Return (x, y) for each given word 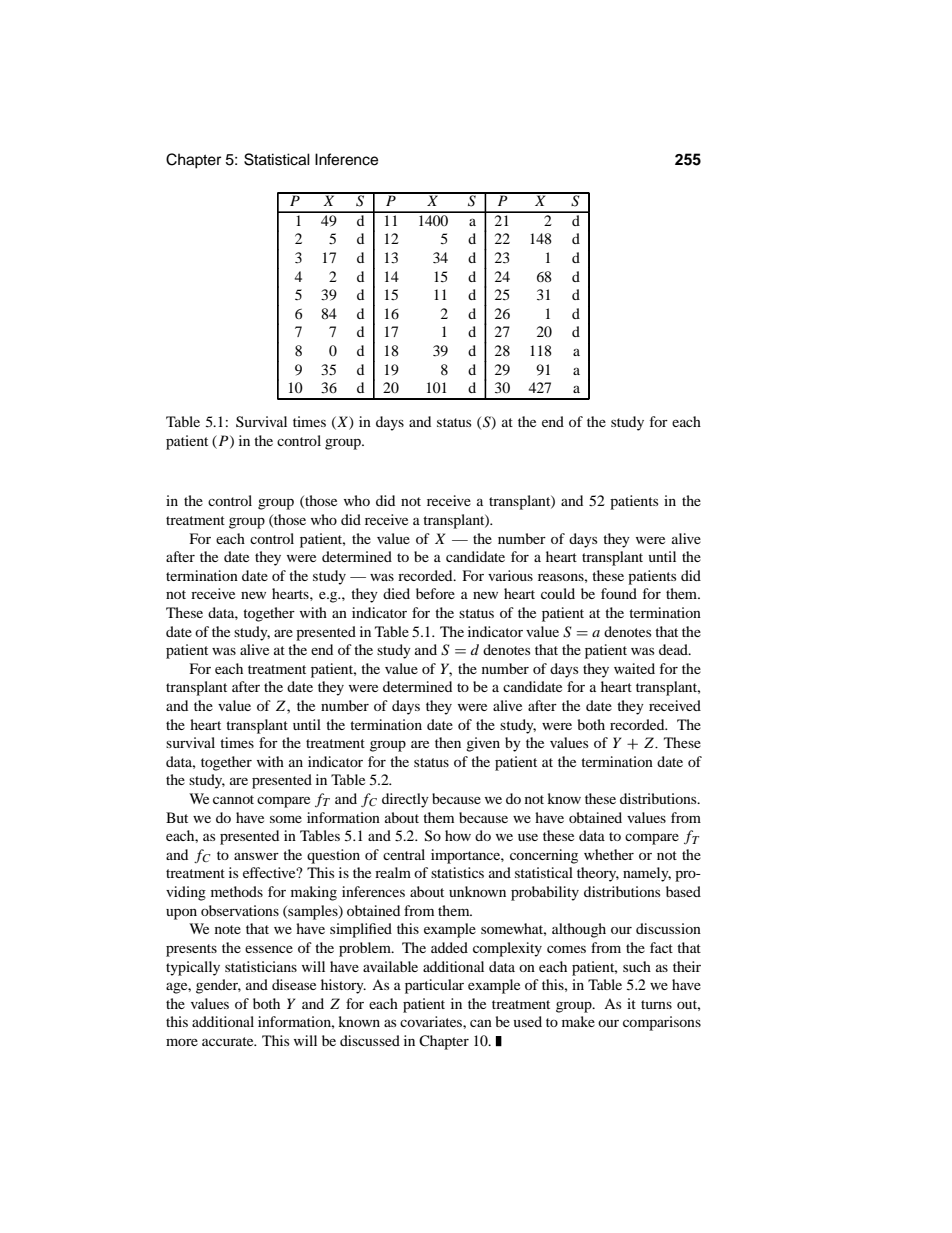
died (396, 593)
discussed (370, 1040)
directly (405, 800)
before (435, 593)
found (619, 593)
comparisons (662, 1023)
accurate (229, 1041)
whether (609, 854)
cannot (233, 799)
